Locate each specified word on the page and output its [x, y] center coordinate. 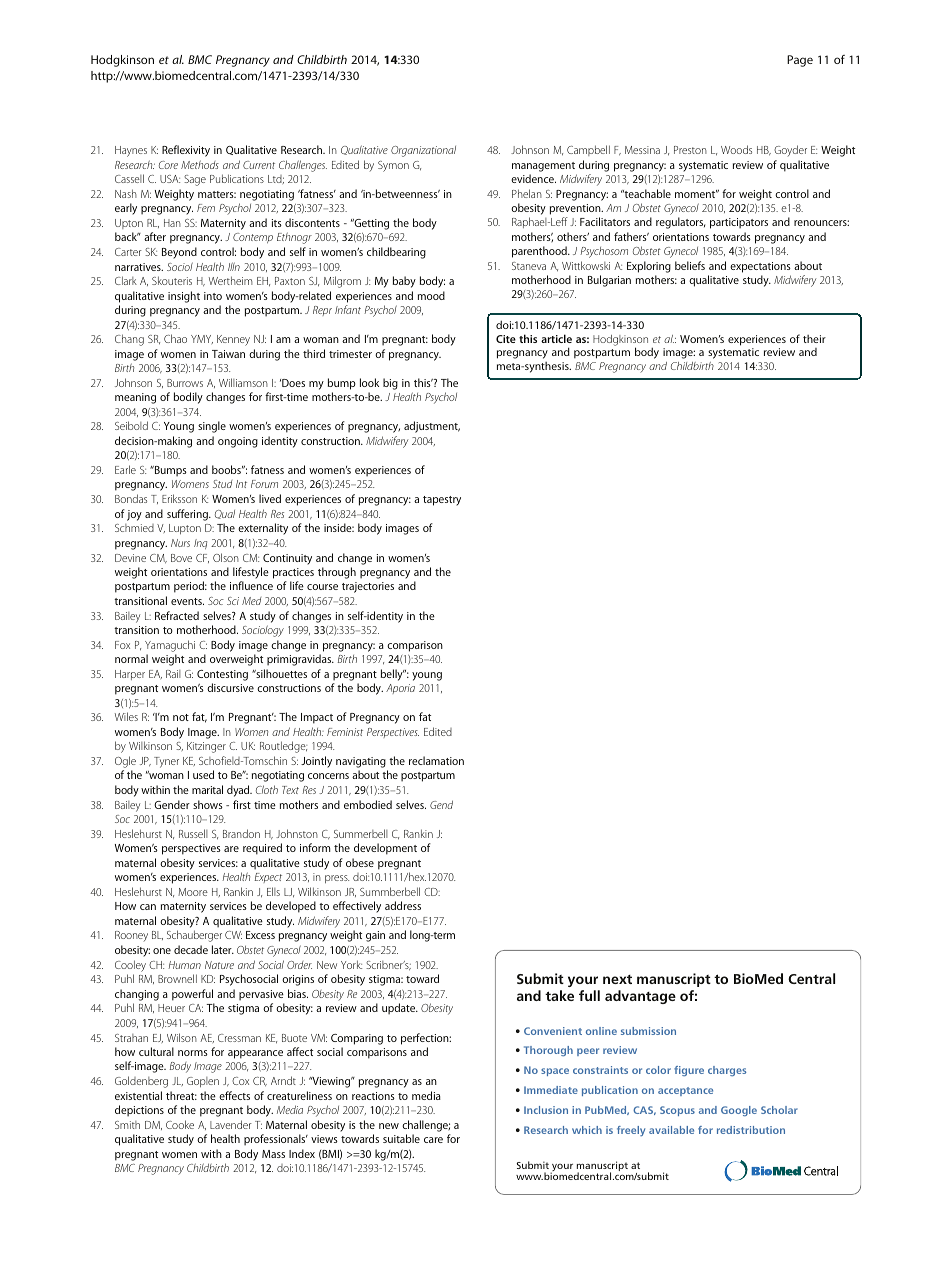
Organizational [423, 151]
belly [393, 675]
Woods [736, 149]
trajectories [368, 587]
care [433, 1140]
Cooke [180, 1124]
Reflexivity [186, 151]
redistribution [751, 1130]
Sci [233, 601]
